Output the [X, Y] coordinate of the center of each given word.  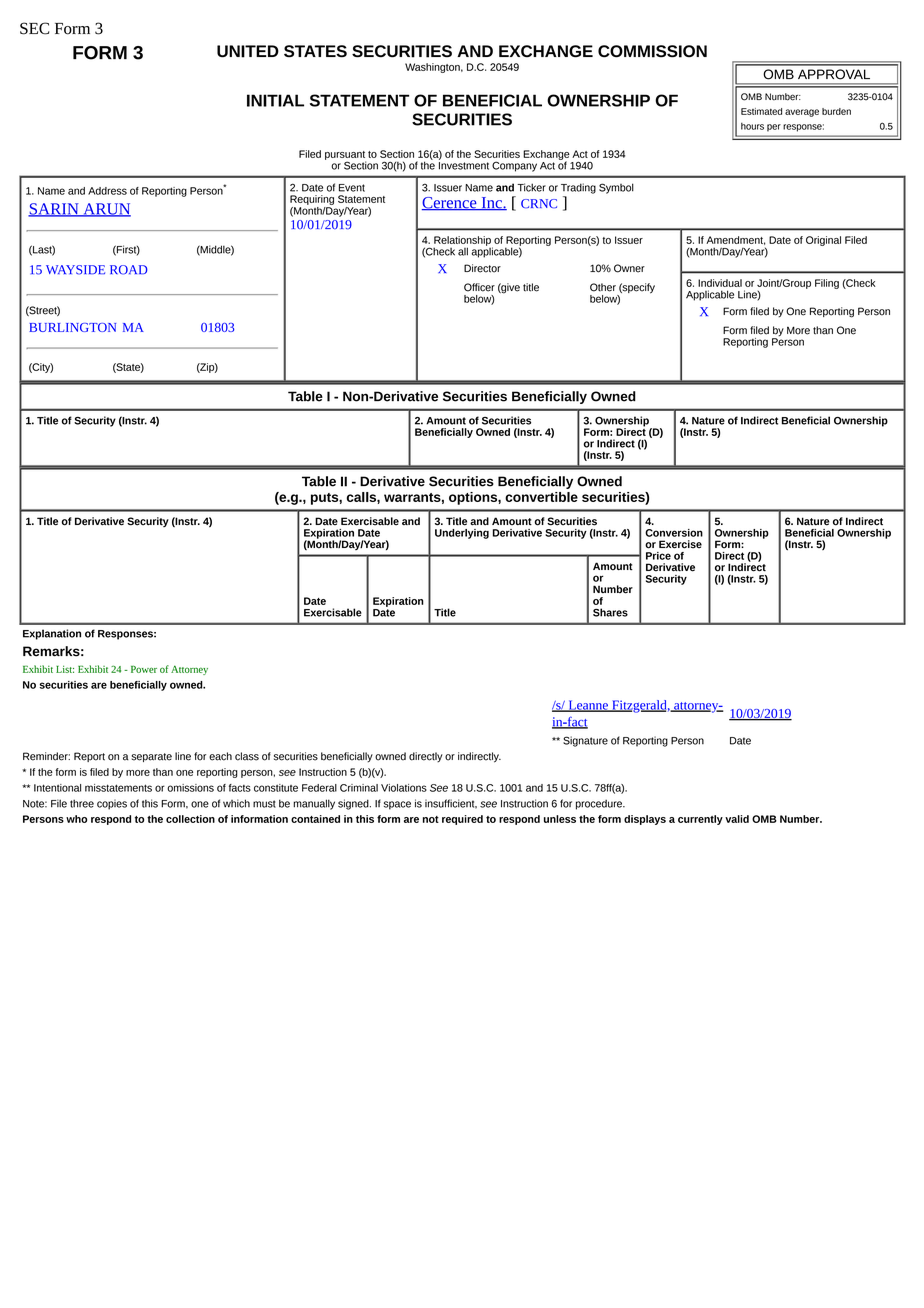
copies [112, 804]
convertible [541, 497]
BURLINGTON [72, 327]
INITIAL [275, 100]
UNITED [248, 51]
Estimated [761, 111]
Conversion [674, 533]
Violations [404, 788]
